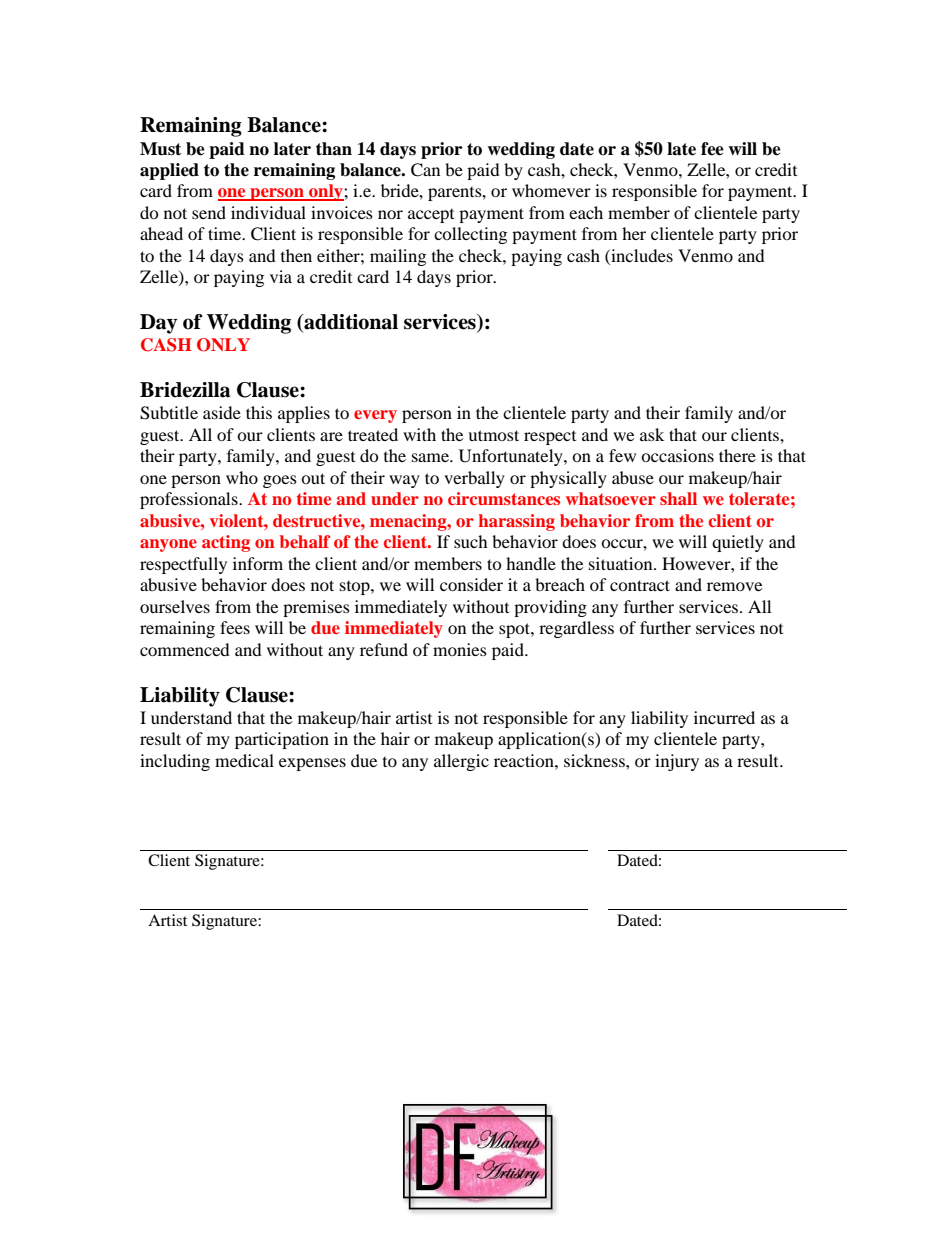  I want to click on collecting, so click(470, 235).
